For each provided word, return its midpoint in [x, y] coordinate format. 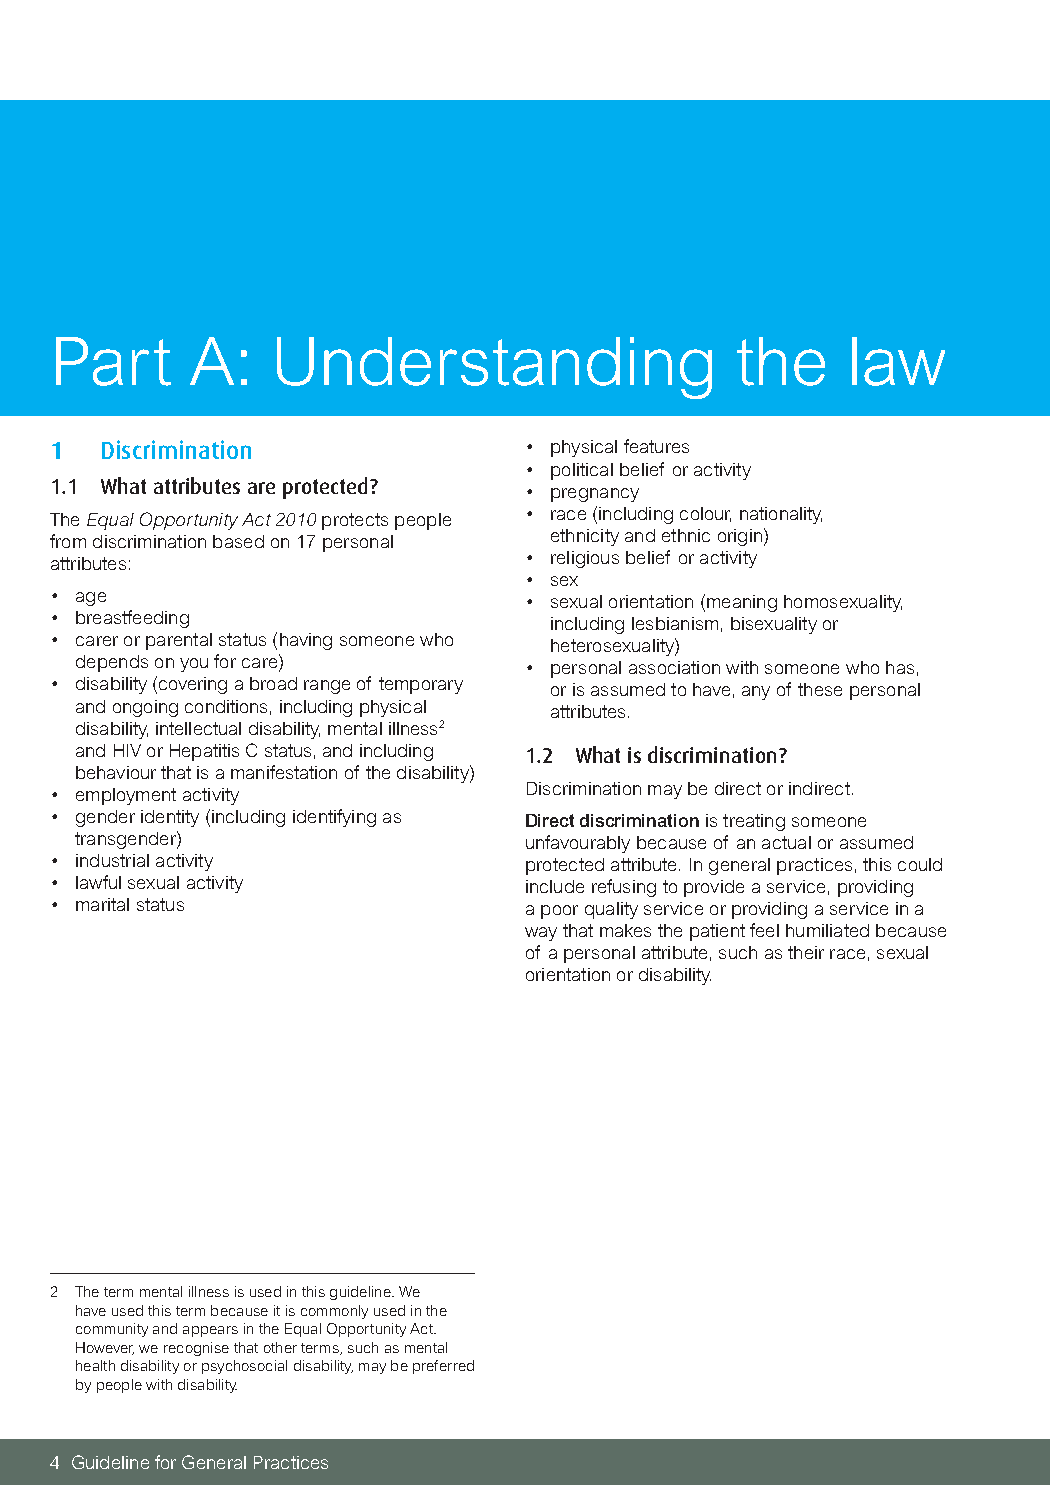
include [555, 886]
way [541, 934]
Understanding [494, 368]
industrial [112, 860]
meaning [742, 603]
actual [786, 842]
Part [113, 361]
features [656, 446]
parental [179, 641]
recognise [196, 1349]
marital [102, 904]
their [806, 952]
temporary [421, 685]
